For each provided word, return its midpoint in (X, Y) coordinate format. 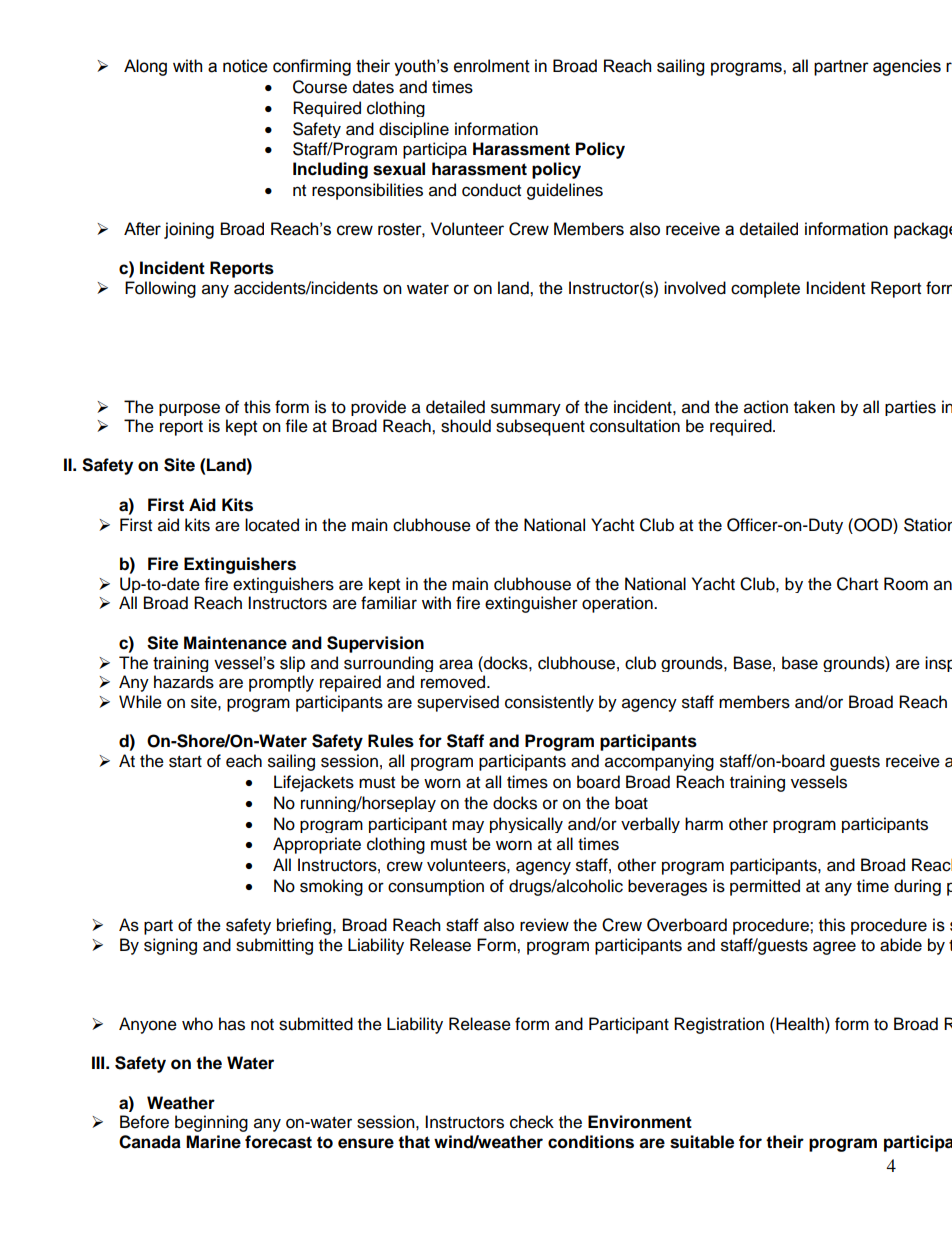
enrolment (492, 66)
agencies (907, 67)
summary (526, 409)
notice (245, 66)
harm (704, 824)
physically (526, 825)
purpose (189, 409)
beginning (211, 1123)
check (532, 1122)
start (185, 762)
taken (814, 407)
